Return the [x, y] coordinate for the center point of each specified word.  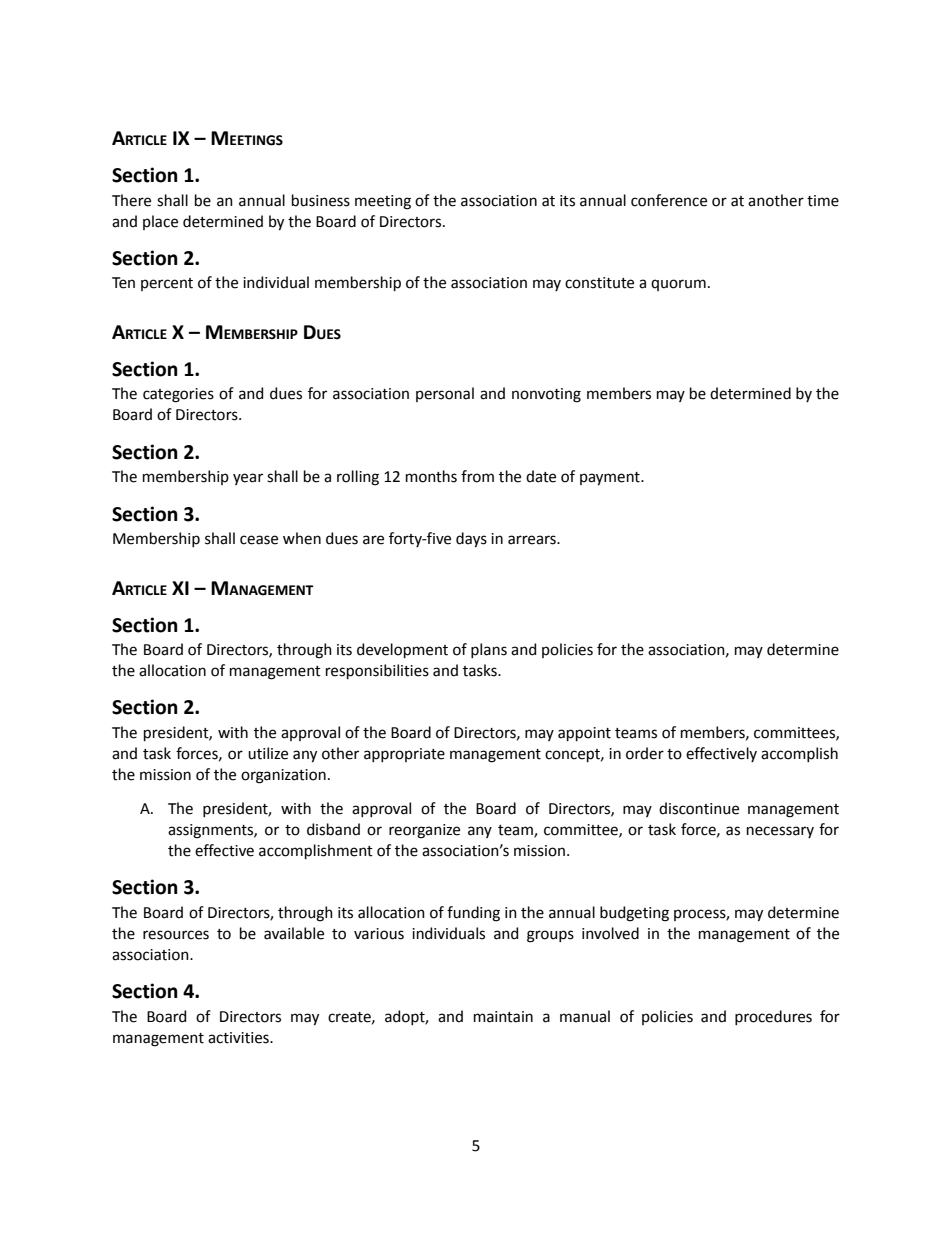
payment [611, 479]
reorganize [424, 831]
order [645, 753]
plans [489, 650]
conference [669, 200]
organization [283, 776]
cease [259, 540]
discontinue [699, 808]
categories [178, 395]
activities [239, 1038]
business [321, 200]
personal [445, 394]
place [160, 222]
